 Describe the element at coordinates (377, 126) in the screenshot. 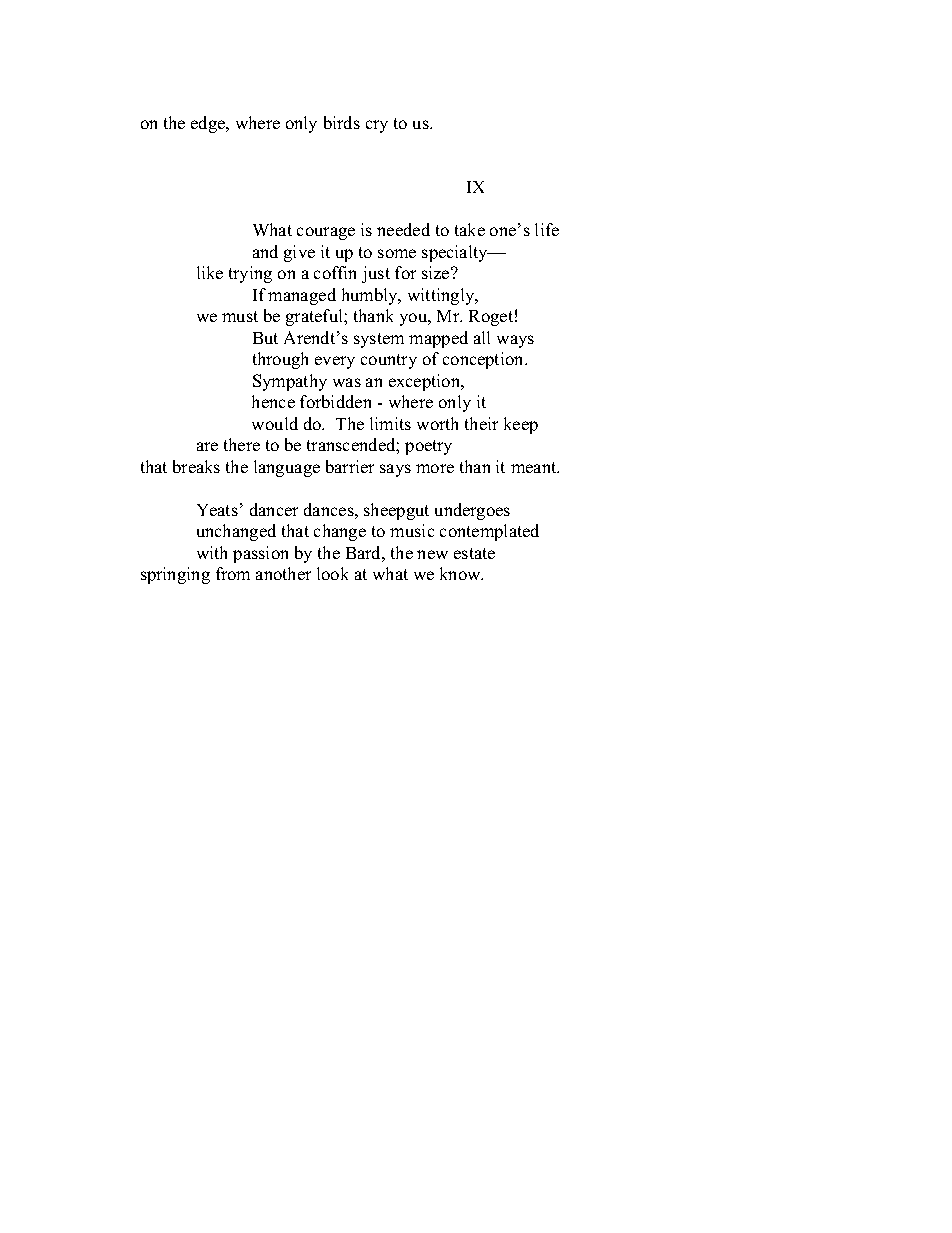

I see `cry` at that location.
